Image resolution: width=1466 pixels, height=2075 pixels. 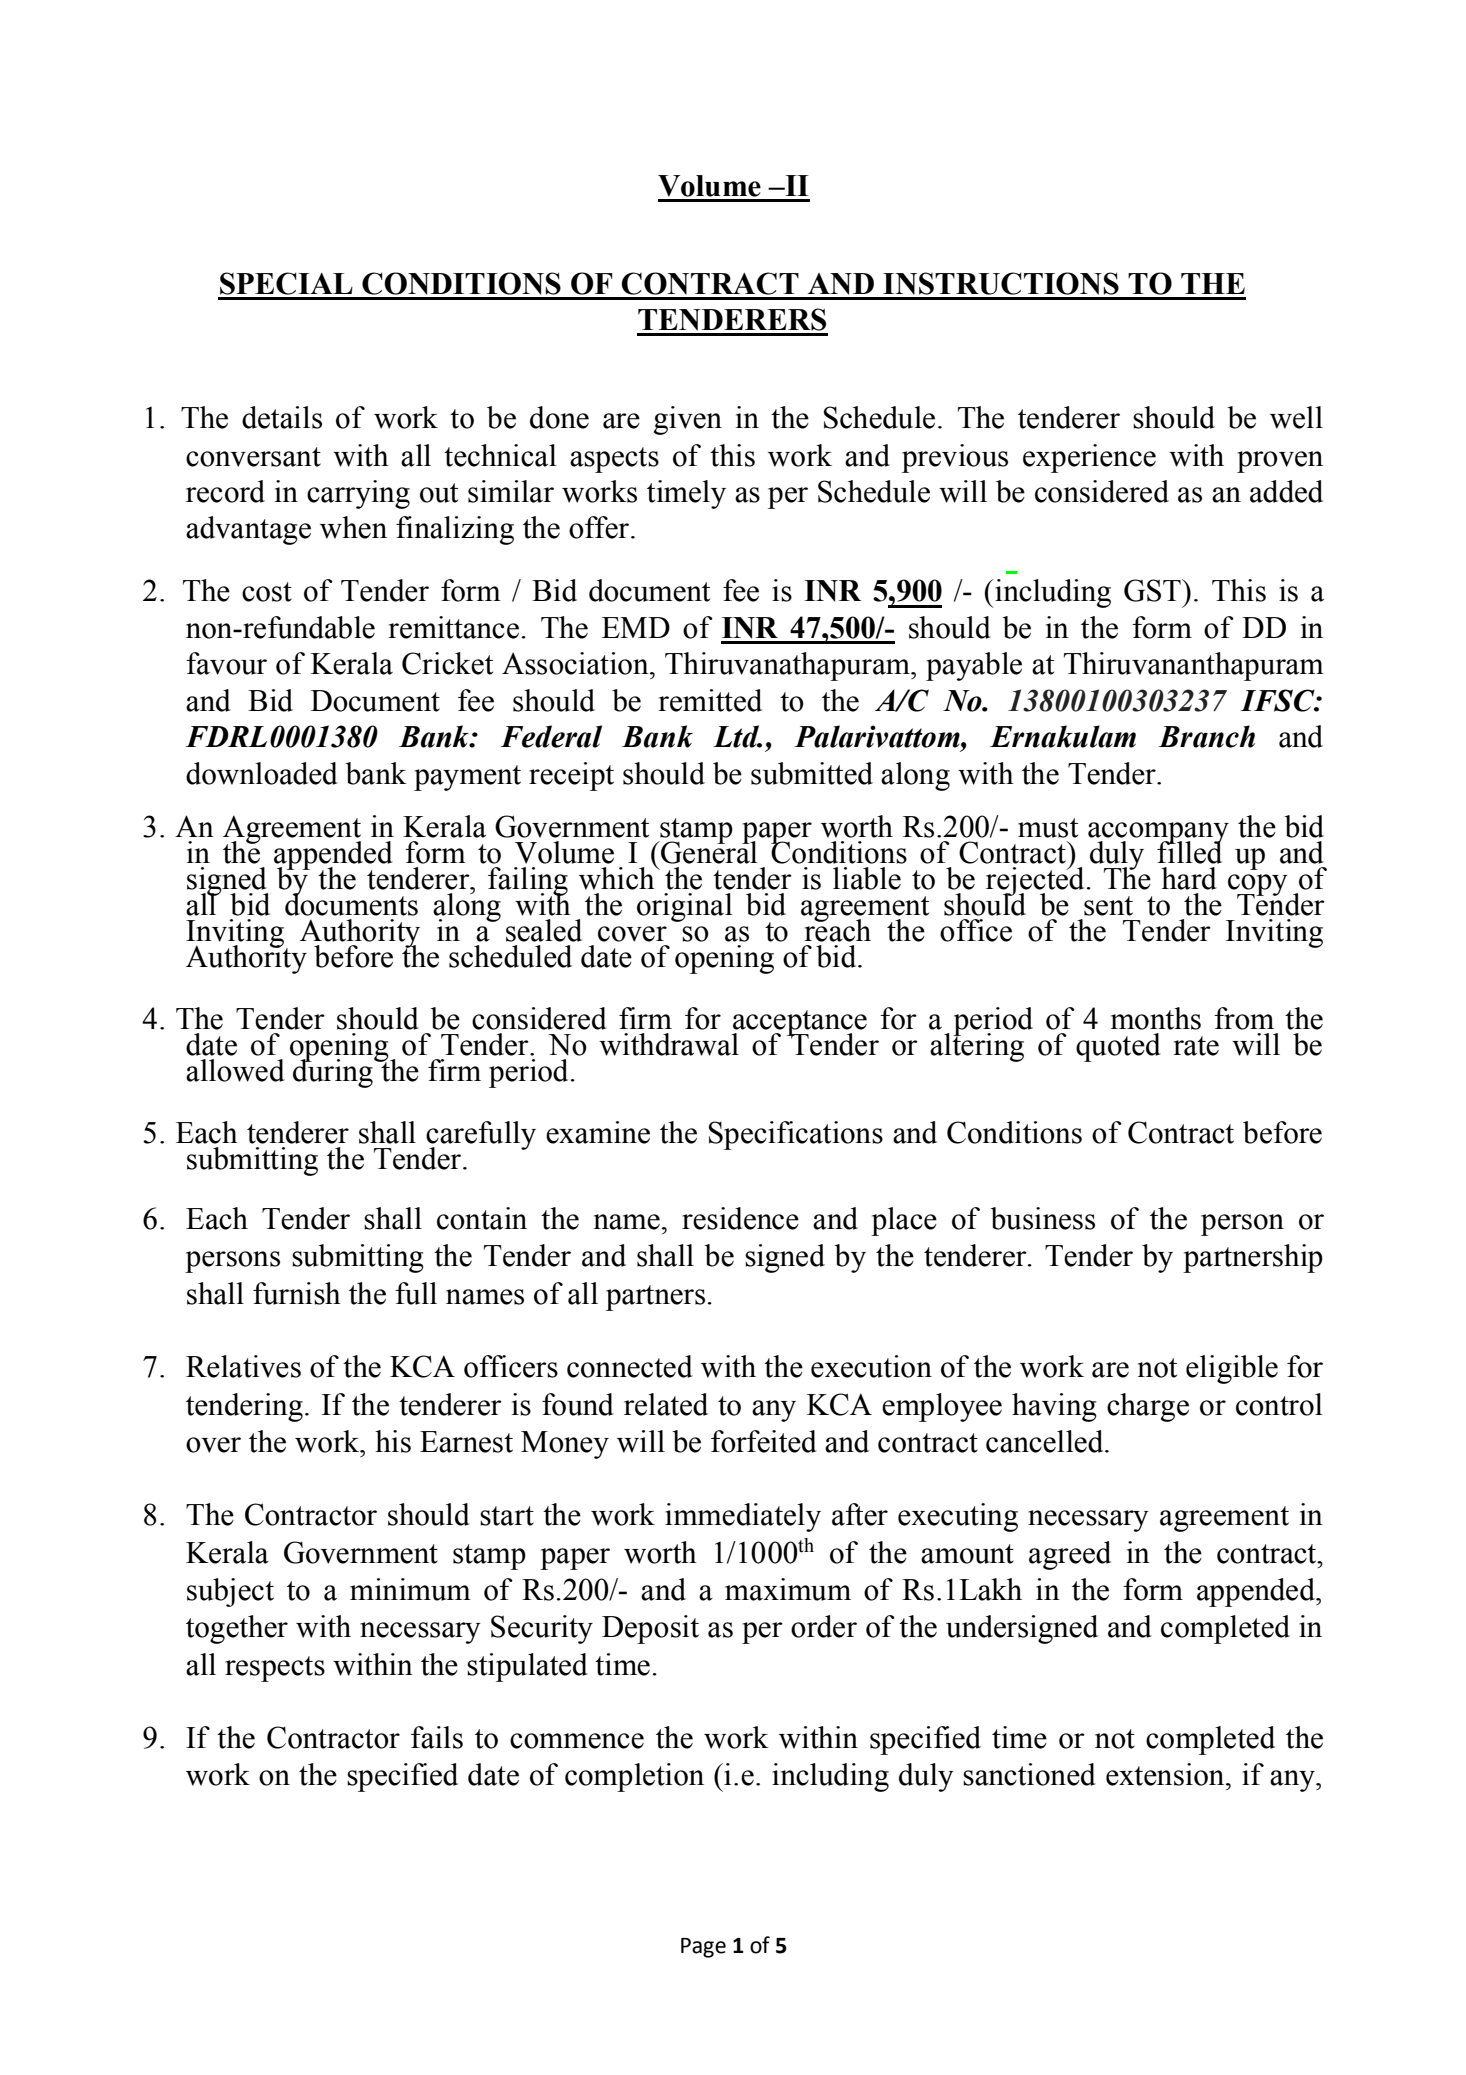 I want to click on agreed, so click(x=1070, y=1555).
